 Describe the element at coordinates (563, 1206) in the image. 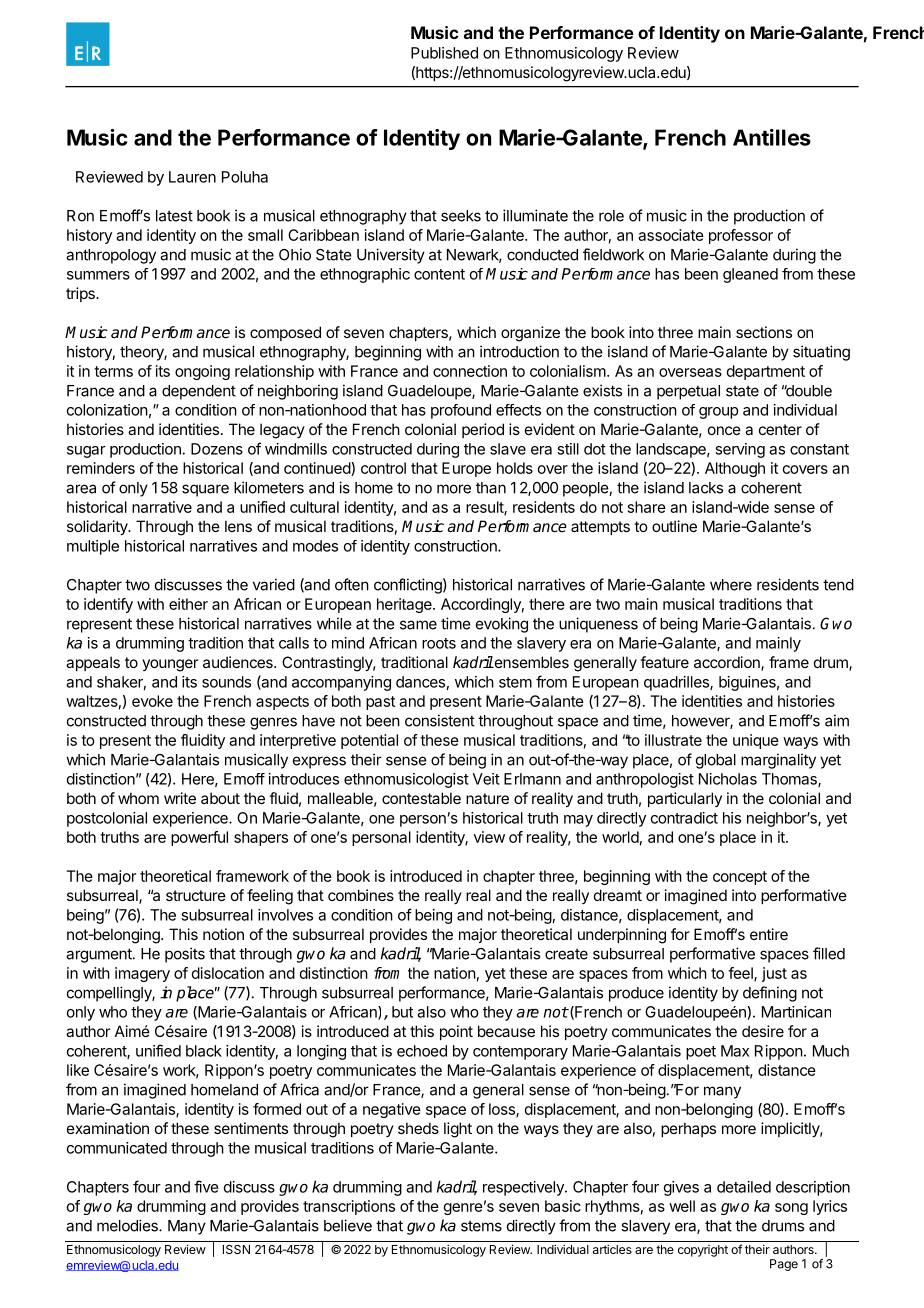

I see `basic` at that location.
